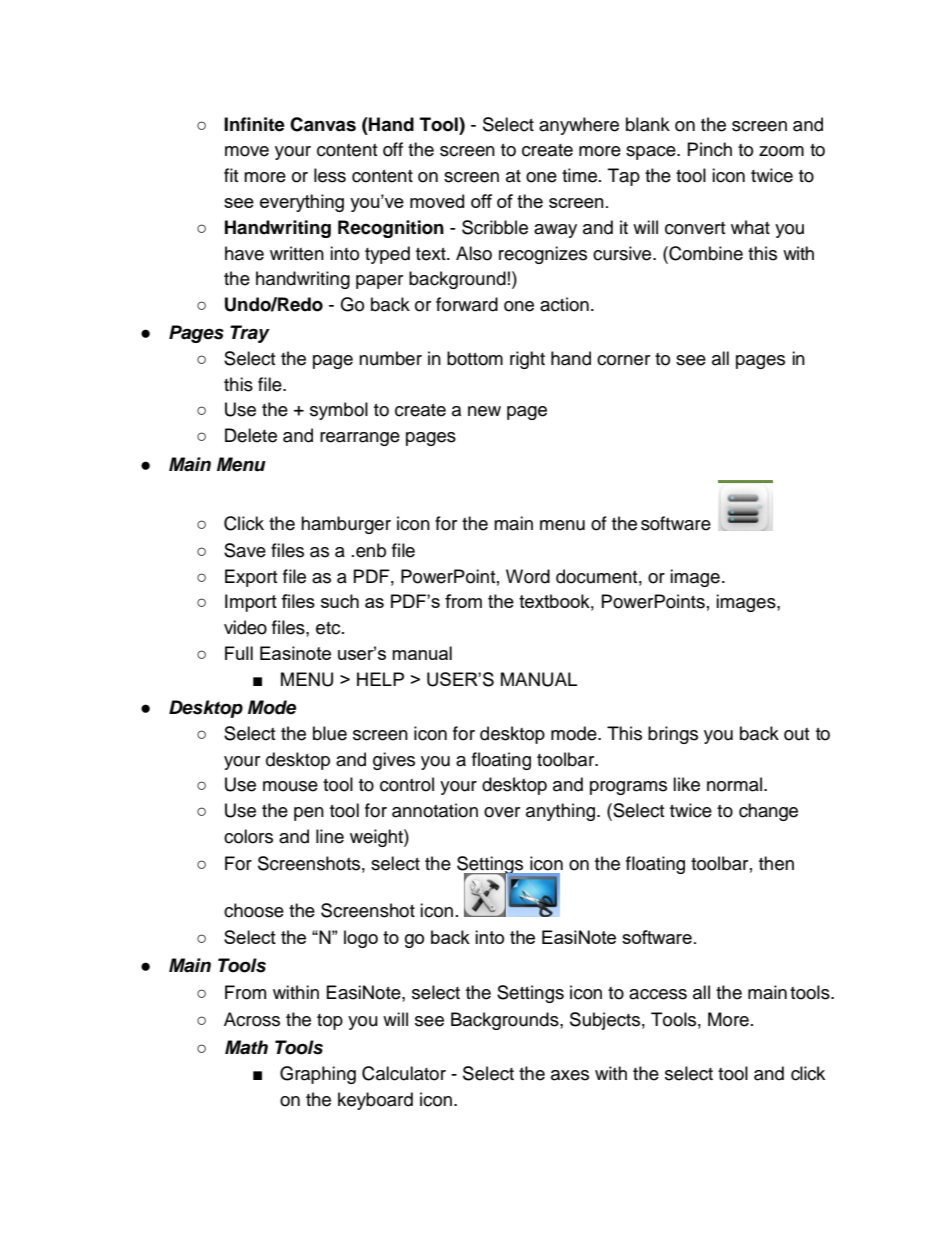 The height and width of the page is (1233, 952). What do you see at coordinates (330, 175) in the page?
I see `less` at bounding box center [330, 175].
